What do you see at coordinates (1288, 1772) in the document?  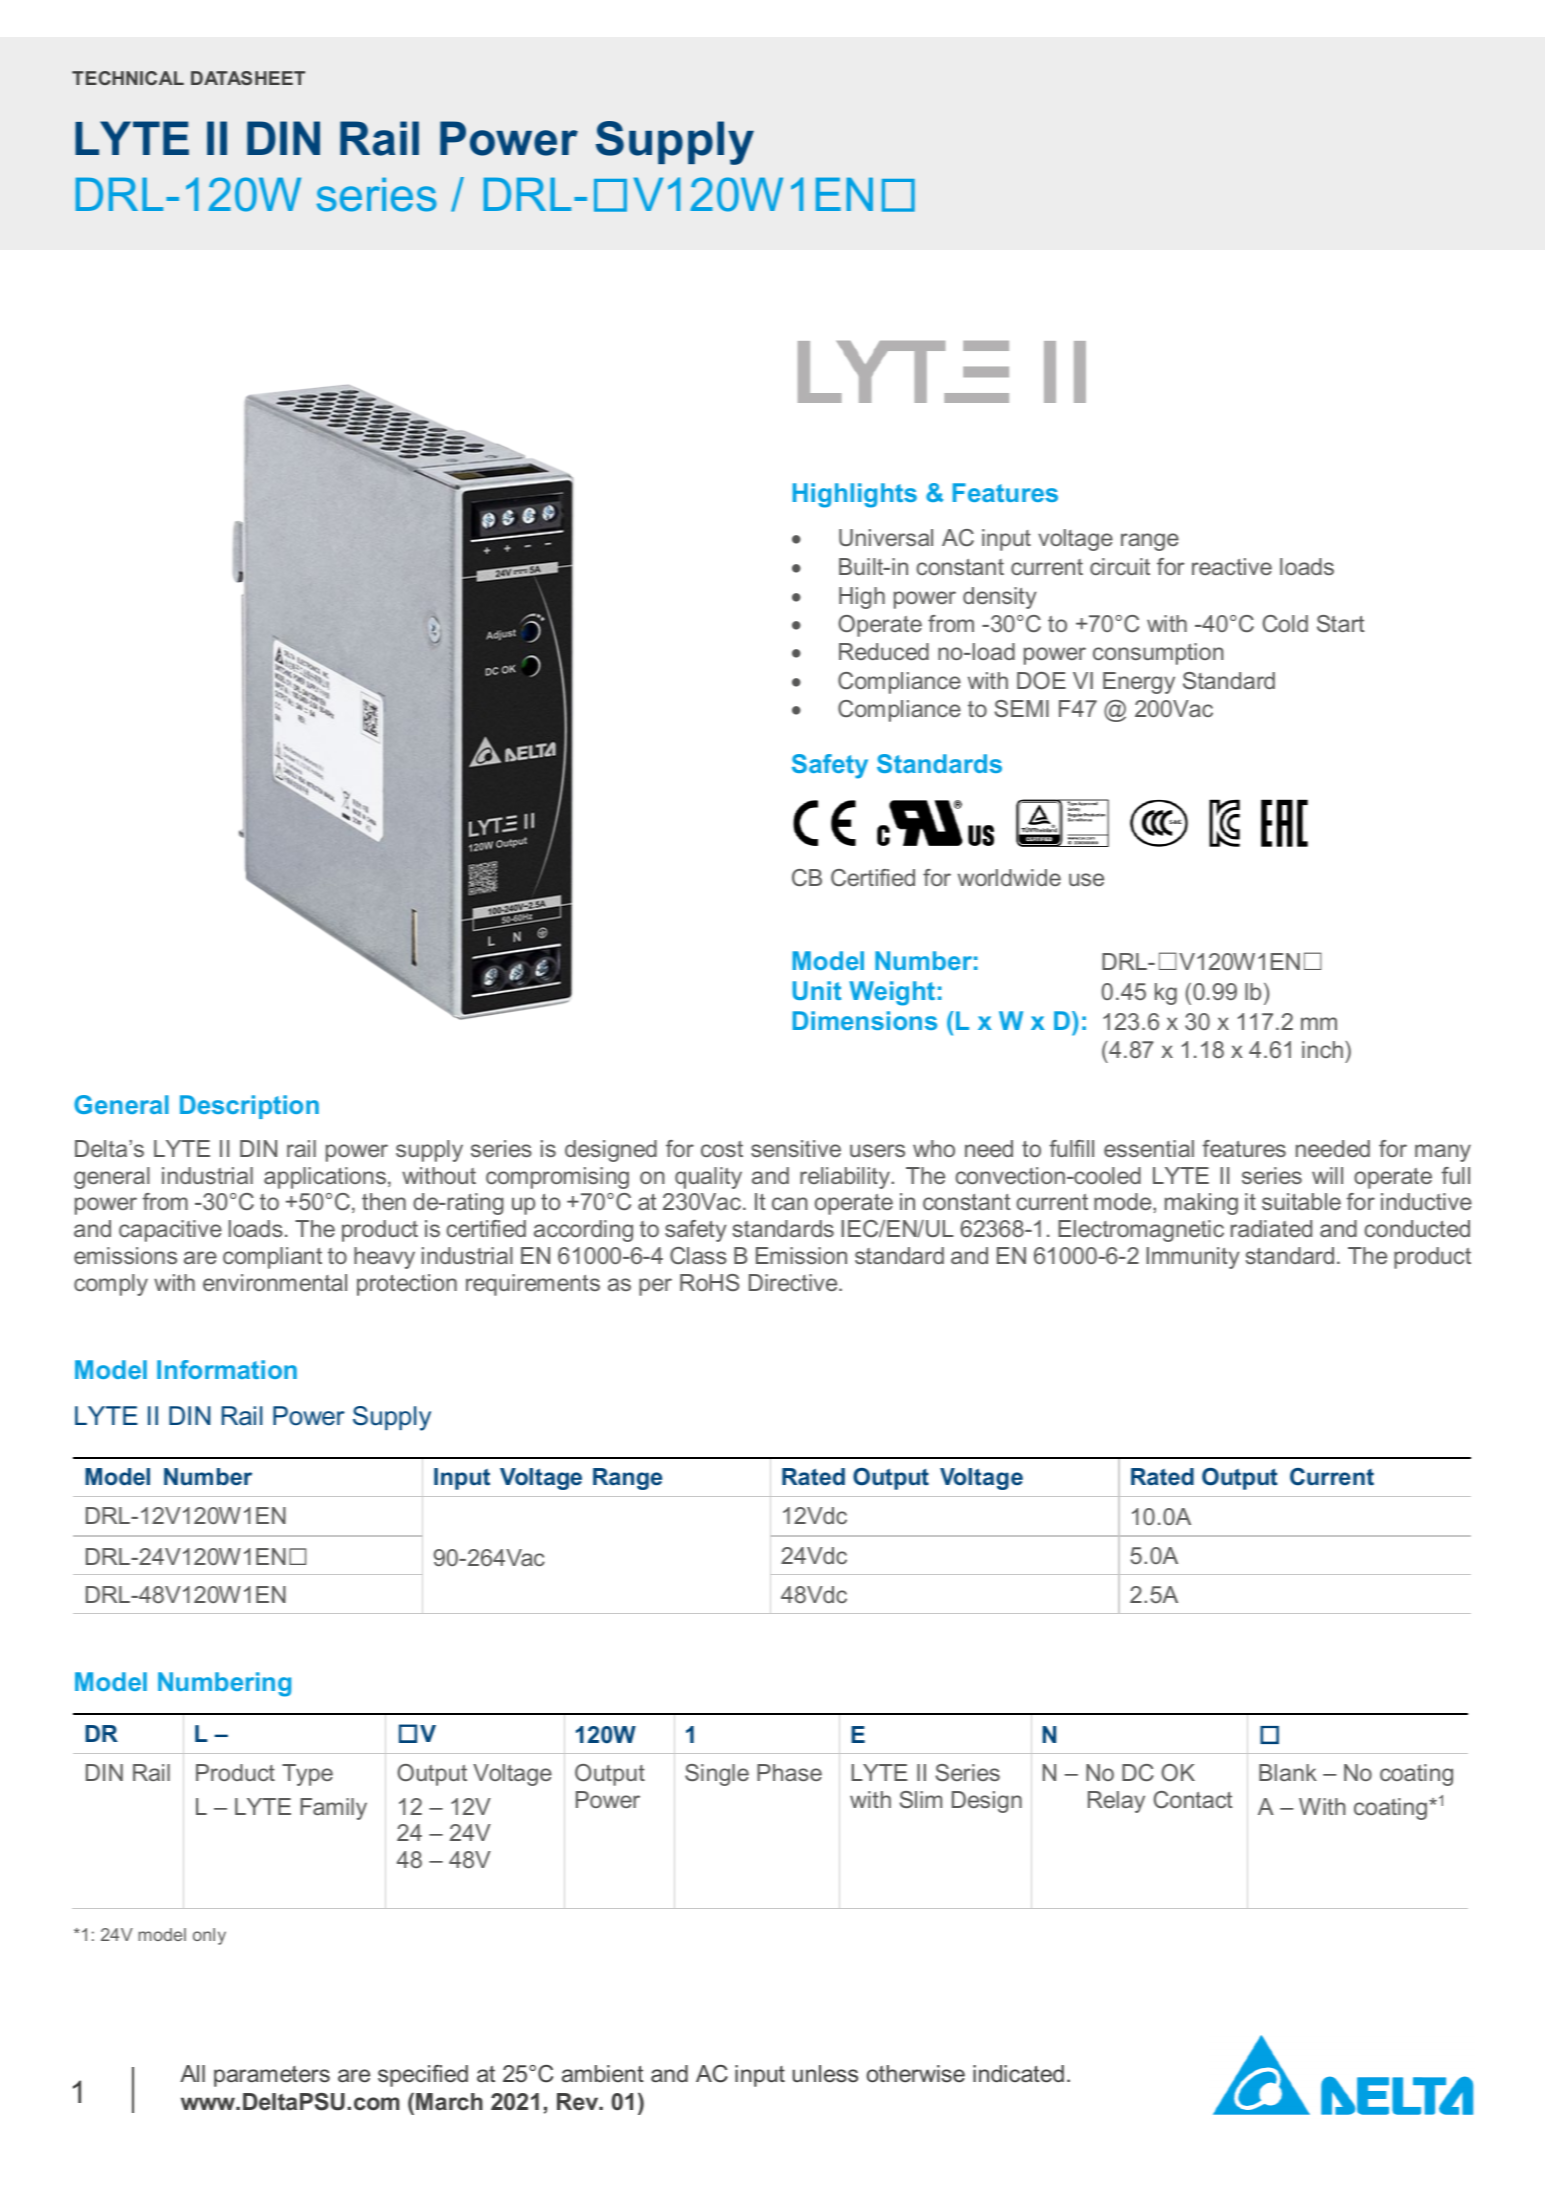 I see `Blank` at bounding box center [1288, 1772].
